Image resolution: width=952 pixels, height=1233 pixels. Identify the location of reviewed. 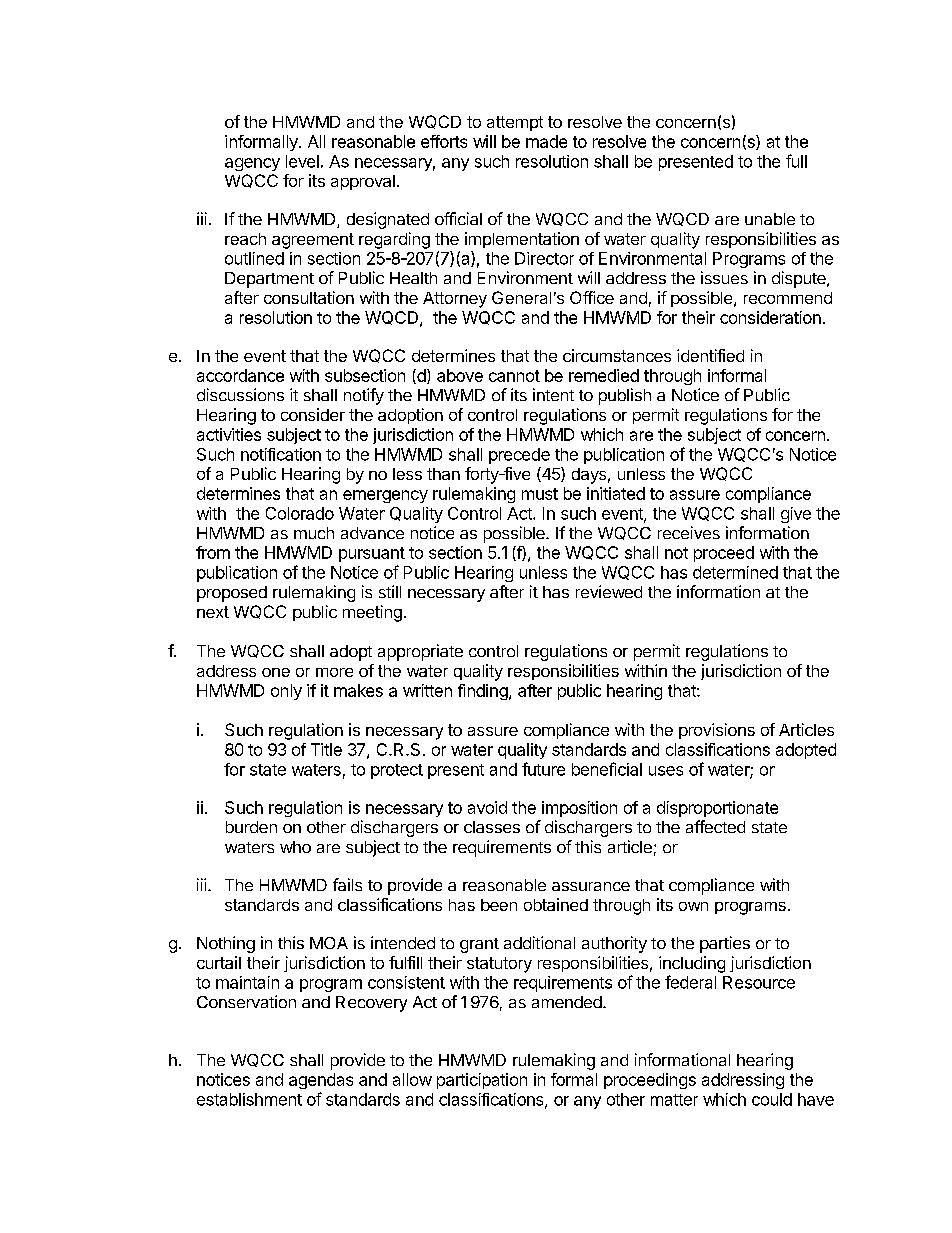
(609, 591).
